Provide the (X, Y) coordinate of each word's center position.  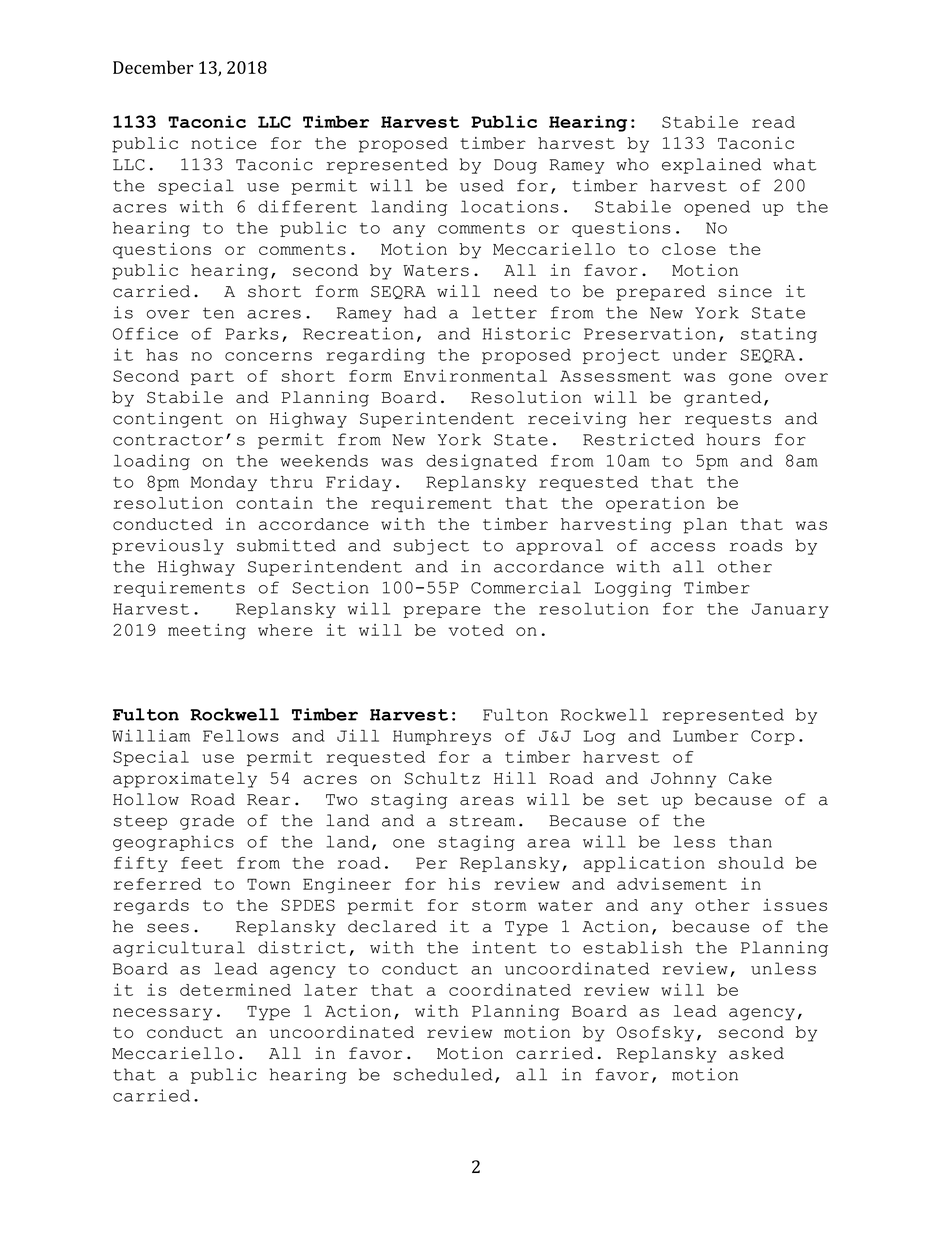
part (212, 378)
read (773, 122)
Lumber (705, 736)
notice (223, 143)
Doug (515, 166)
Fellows (241, 736)
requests (728, 420)
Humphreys (442, 737)
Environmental (475, 375)
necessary (162, 1014)
